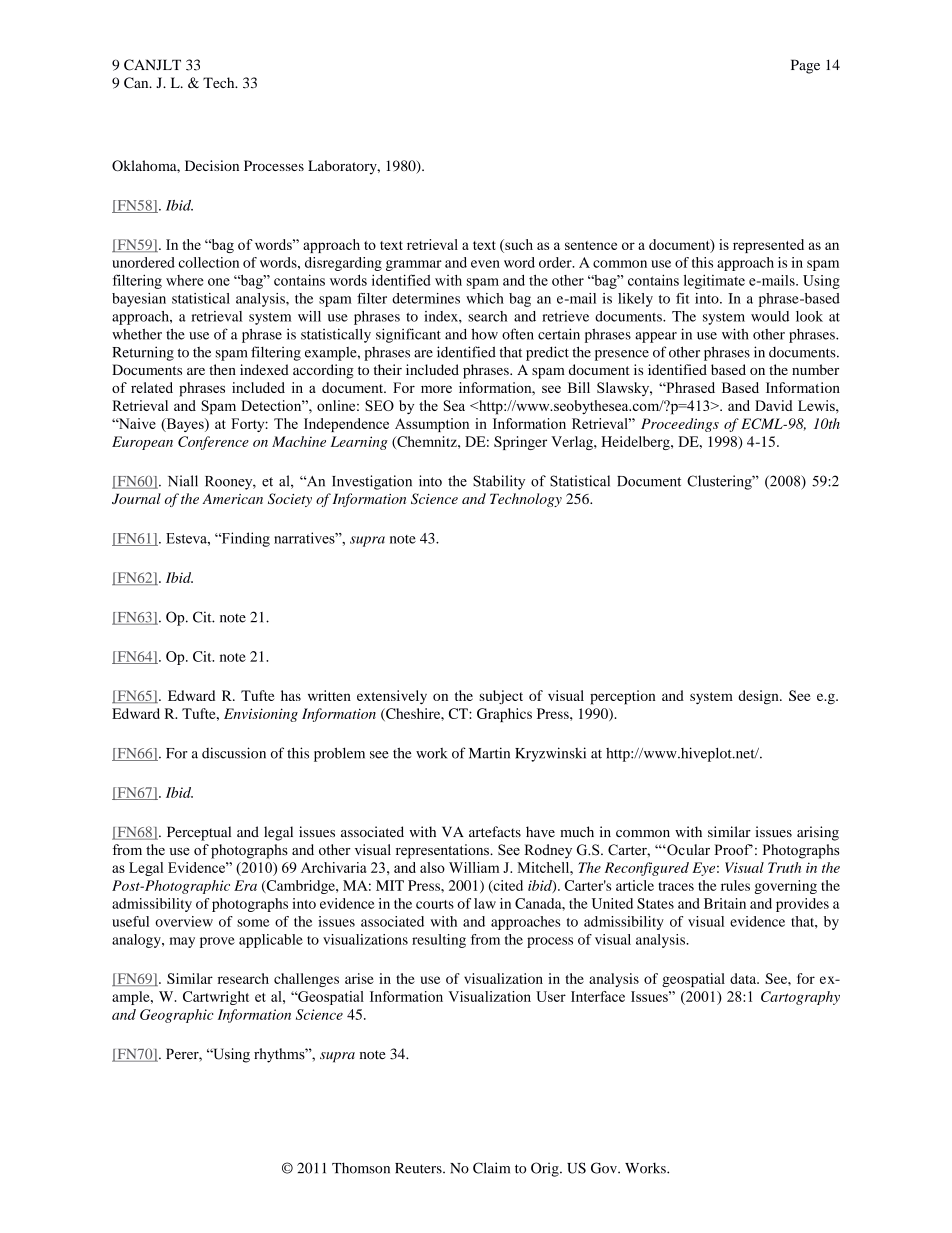 This document has height=1233, width=952. I want to click on Proceedings, so click(680, 425).
